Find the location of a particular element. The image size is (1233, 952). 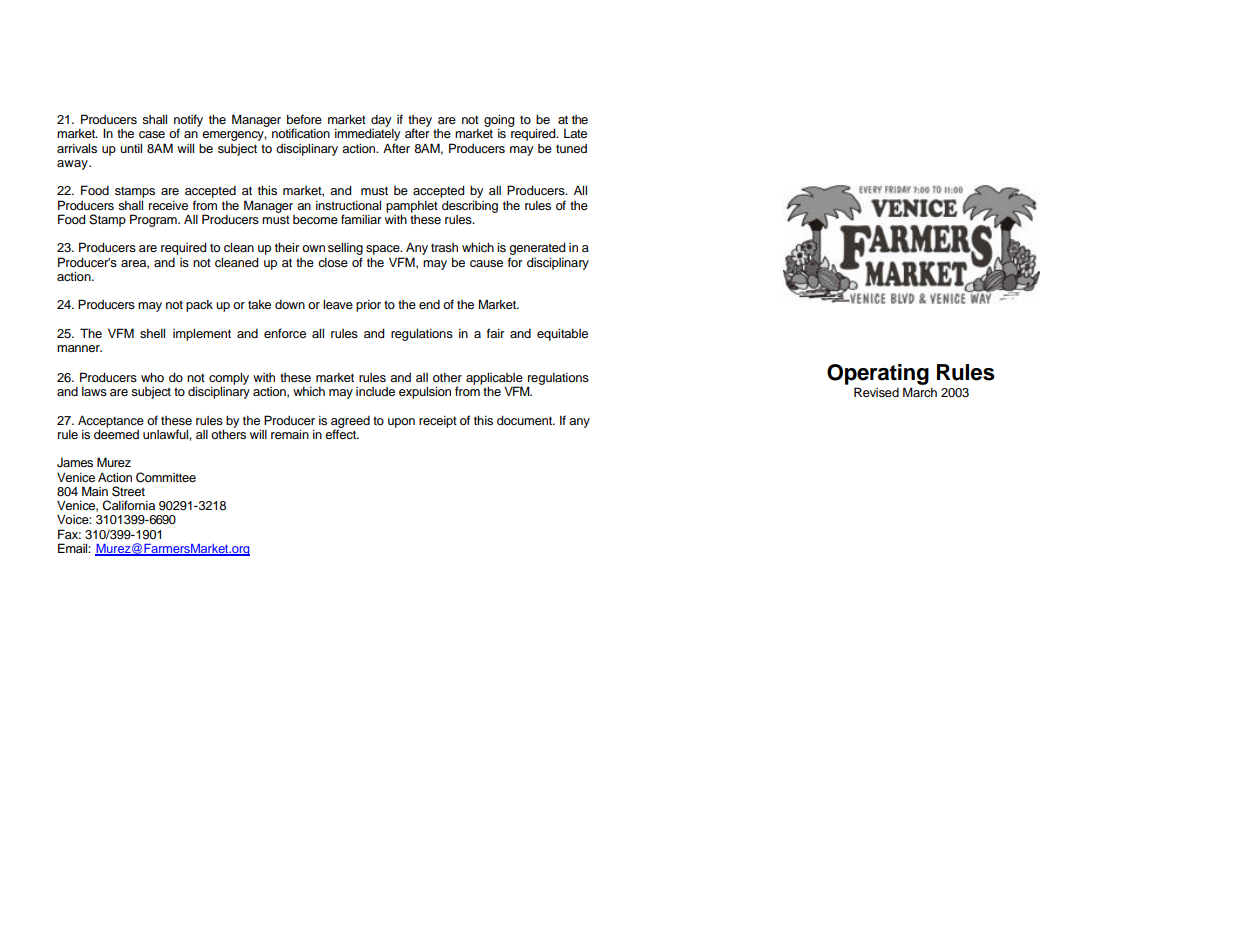

equitable is located at coordinates (562, 334).
